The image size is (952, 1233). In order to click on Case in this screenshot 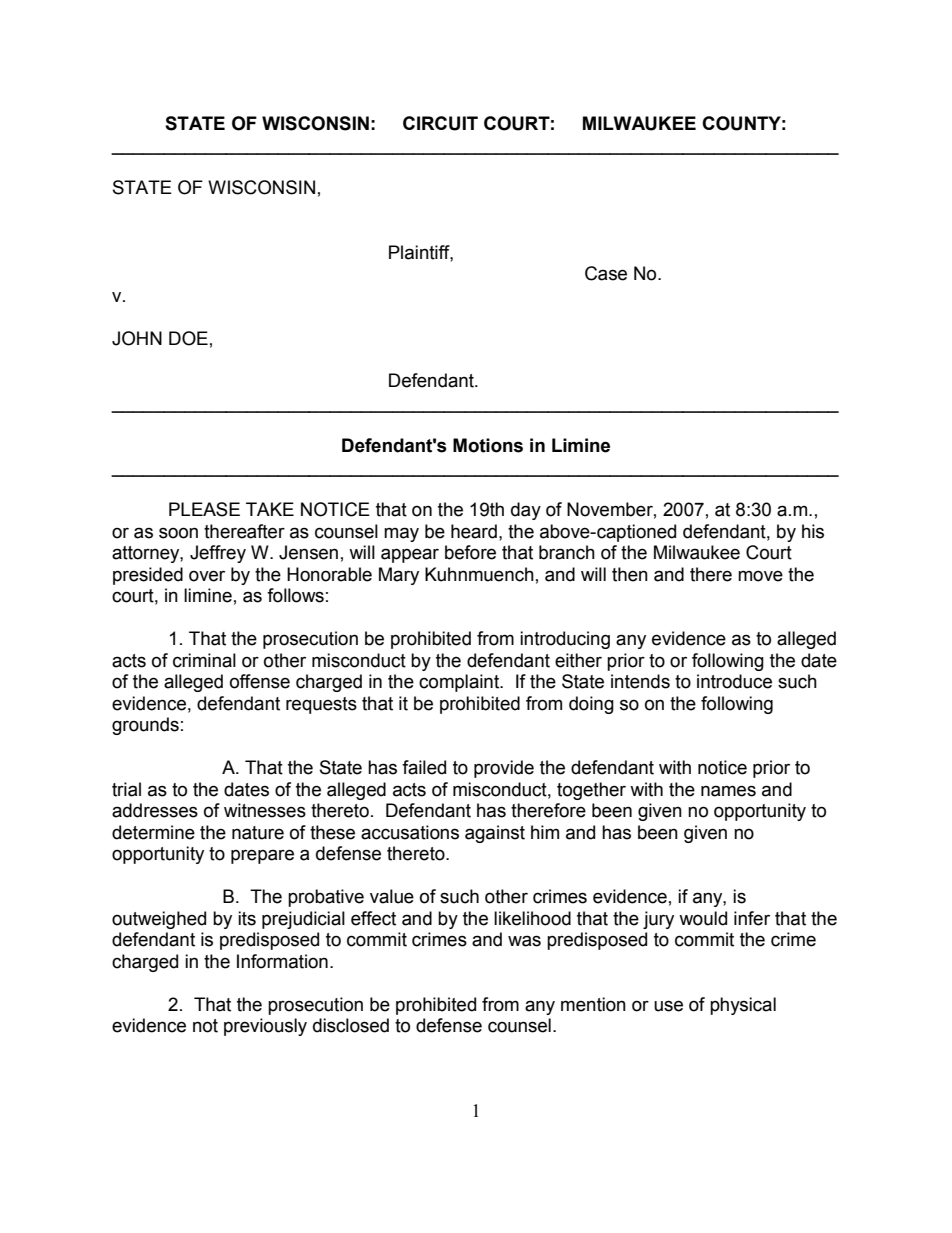, I will do `click(606, 273)`.
